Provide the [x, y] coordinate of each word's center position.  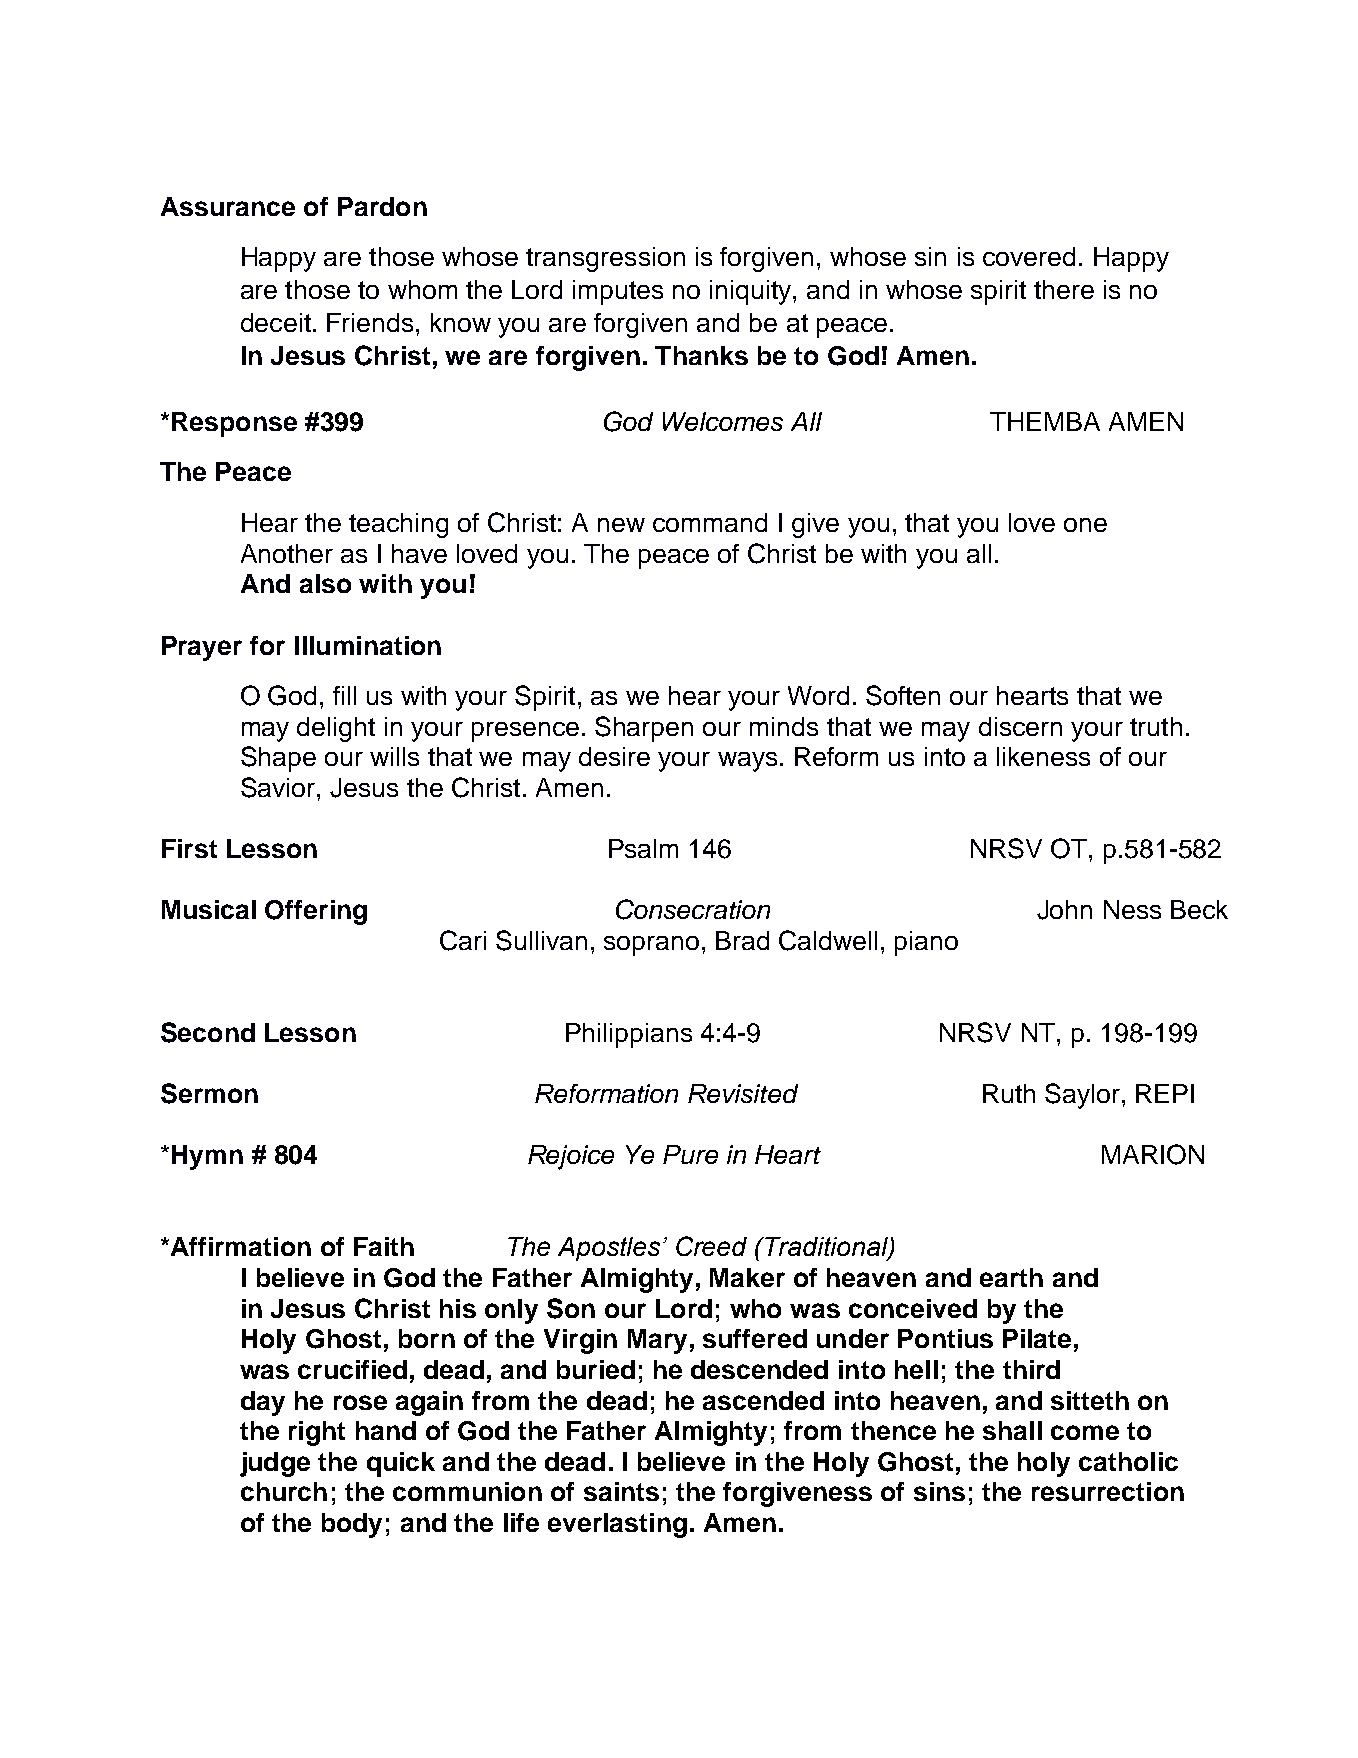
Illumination [368, 645]
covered [1029, 256]
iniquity [750, 292]
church [284, 1491]
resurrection [1108, 1491]
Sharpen [644, 729]
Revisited [743, 1093]
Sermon [209, 1093]
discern [1020, 726]
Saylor [1082, 1096]
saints [621, 1491]
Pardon [382, 206]
